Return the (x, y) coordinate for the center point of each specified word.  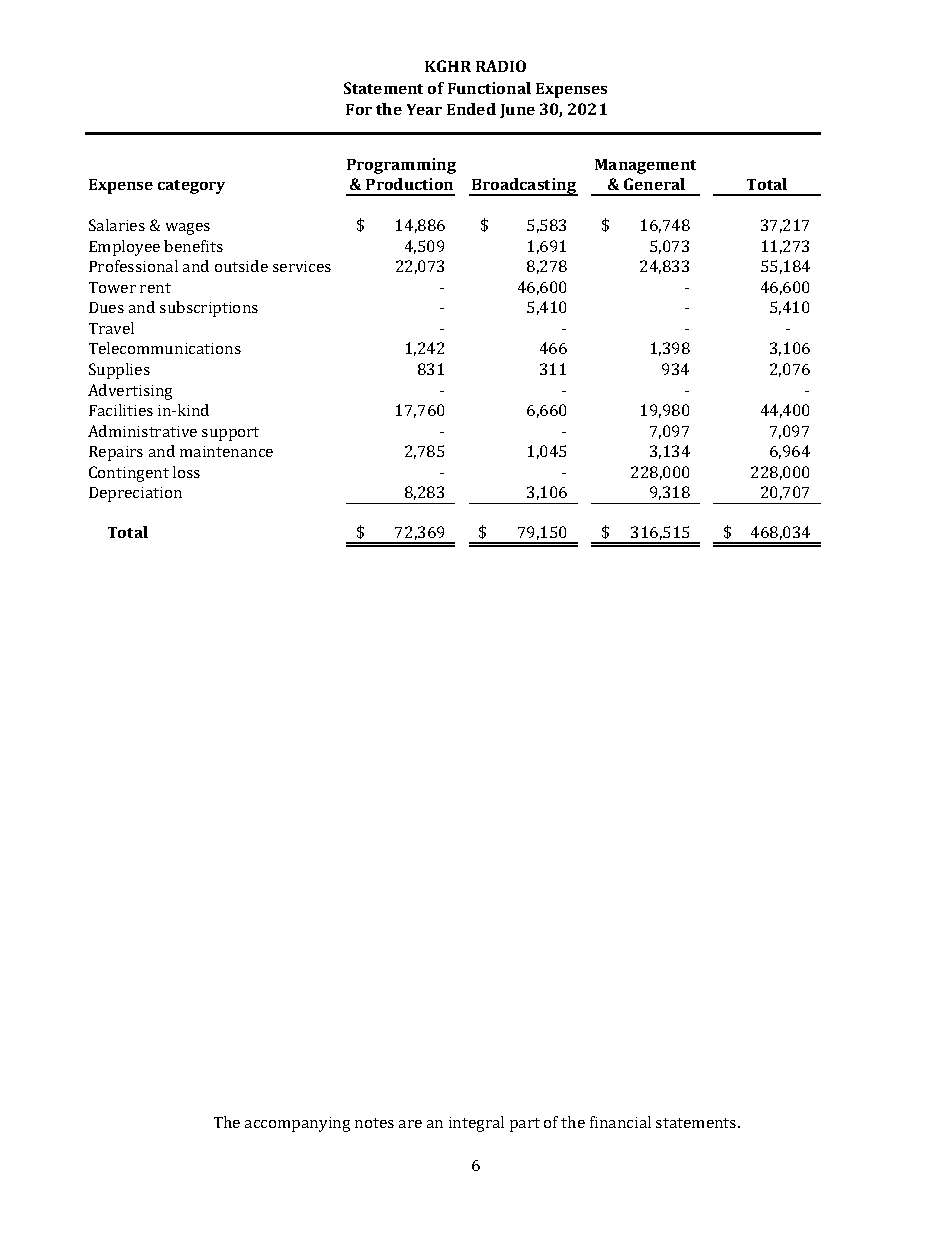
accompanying (297, 1124)
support (230, 434)
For (359, 109)
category (191, 187)
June (517, 111)
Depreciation (135, 494)
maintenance (226, 451)
